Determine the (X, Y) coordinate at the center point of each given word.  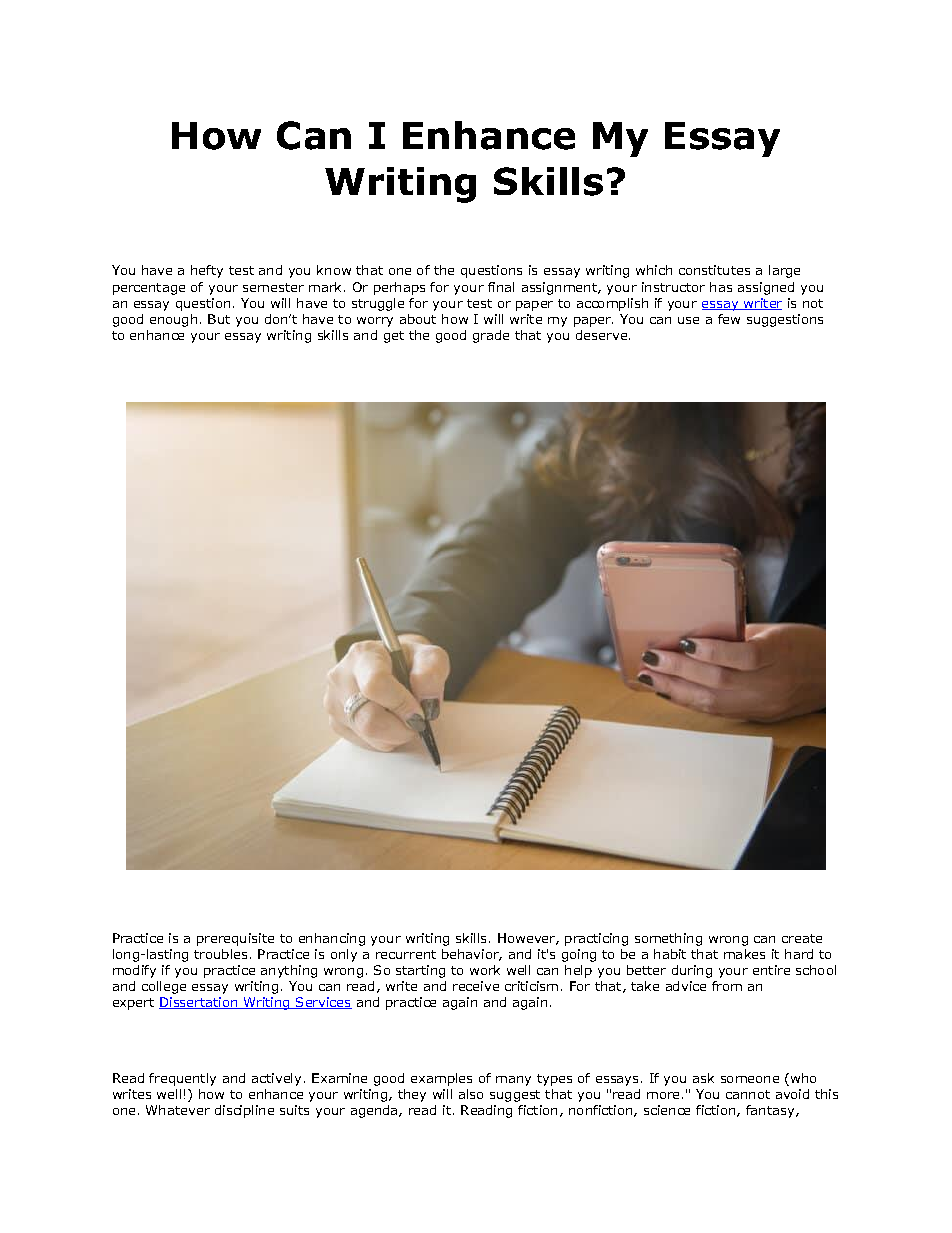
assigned (766, 288)
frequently (182, 1079)
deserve (603, 335)
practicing (596, 939)
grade (491, 336)
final (501, 287)
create (802, 938)
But (219, 319)
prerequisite (235, 939)
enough (173, 320)
